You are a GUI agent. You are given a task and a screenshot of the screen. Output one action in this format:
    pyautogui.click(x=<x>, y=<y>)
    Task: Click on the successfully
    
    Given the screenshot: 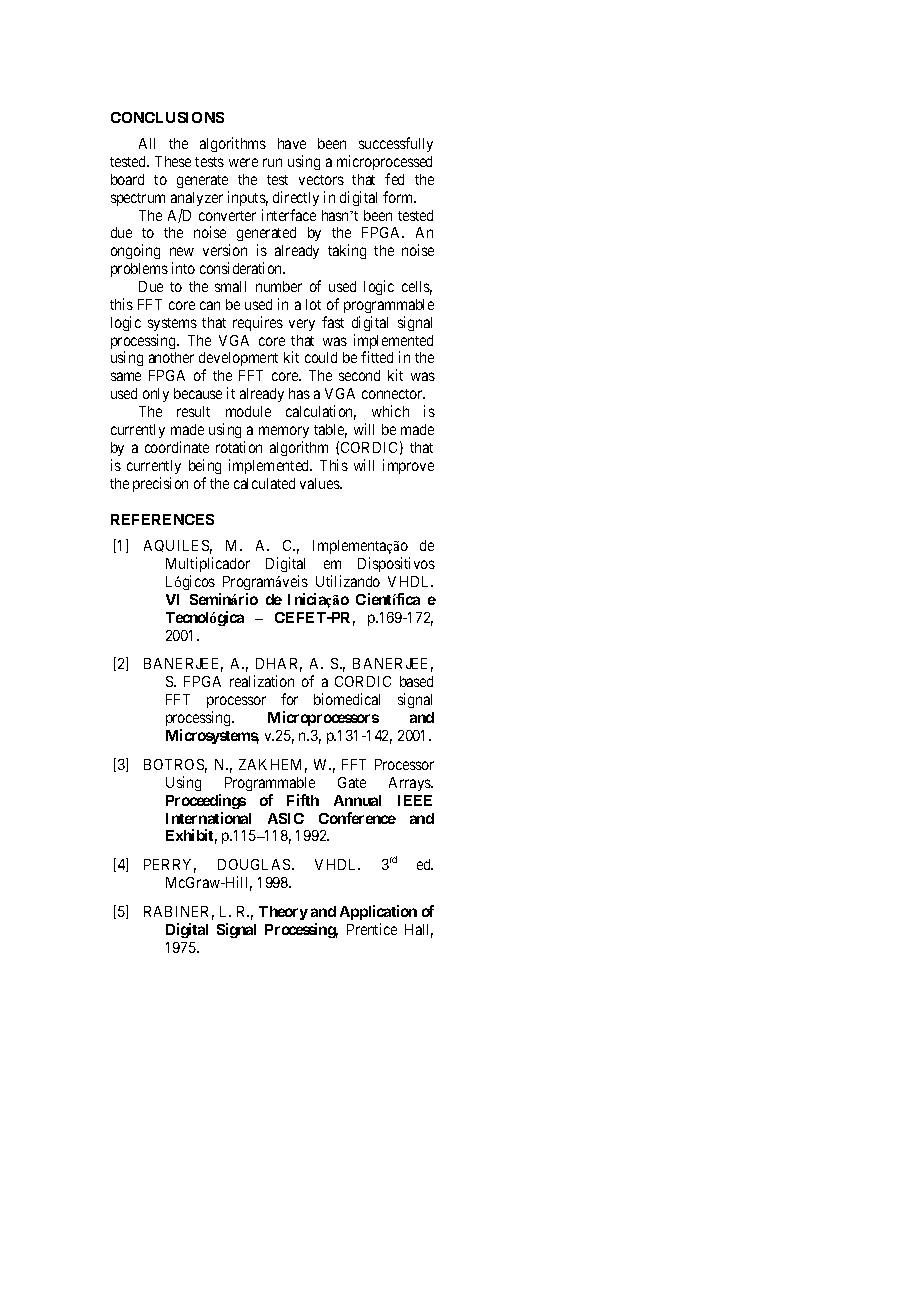 What is the action you would take?
    pyautogui.click(x=396, y=144)
